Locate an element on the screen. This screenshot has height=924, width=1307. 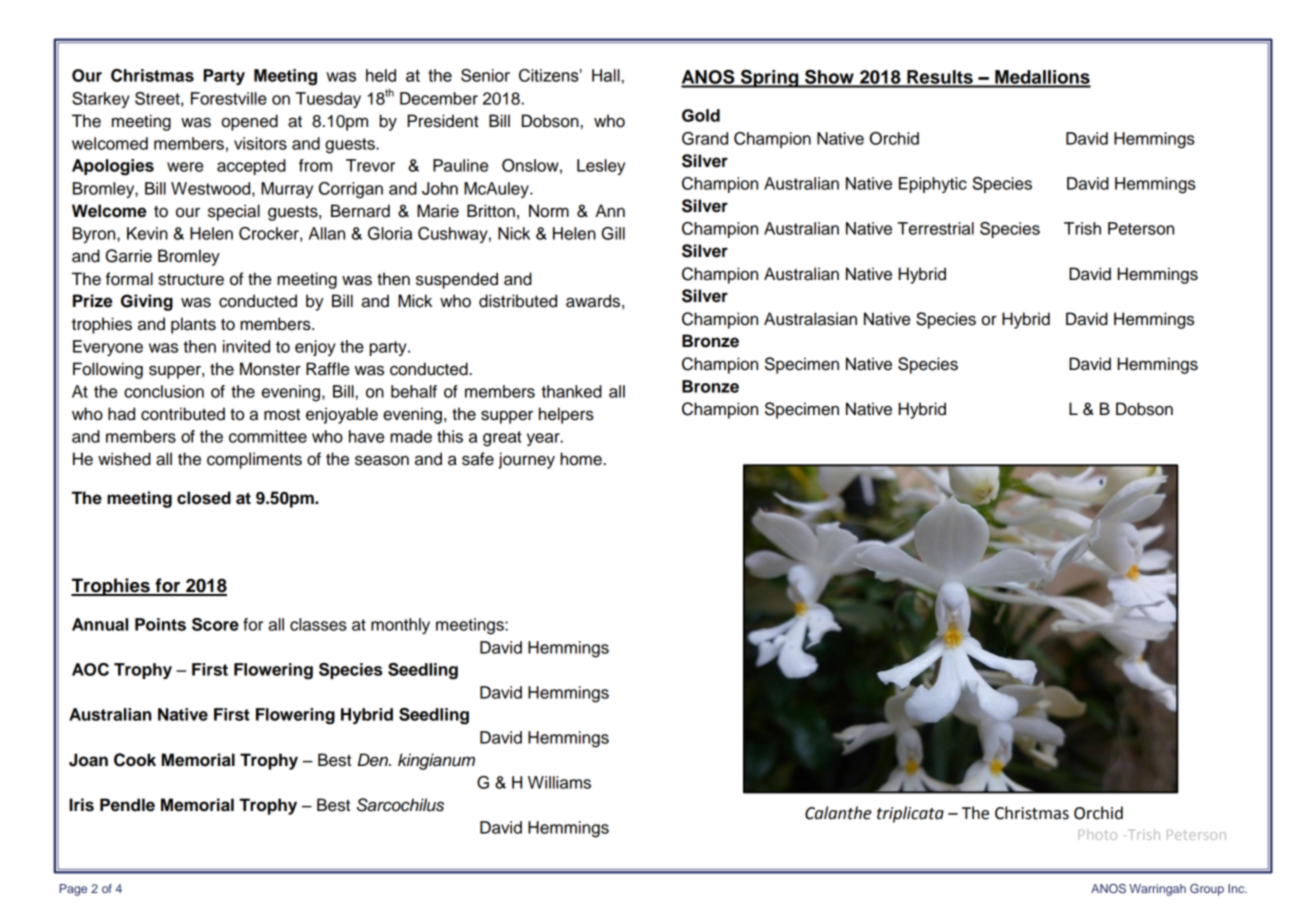
opened is located at coordinates (249, 122).
